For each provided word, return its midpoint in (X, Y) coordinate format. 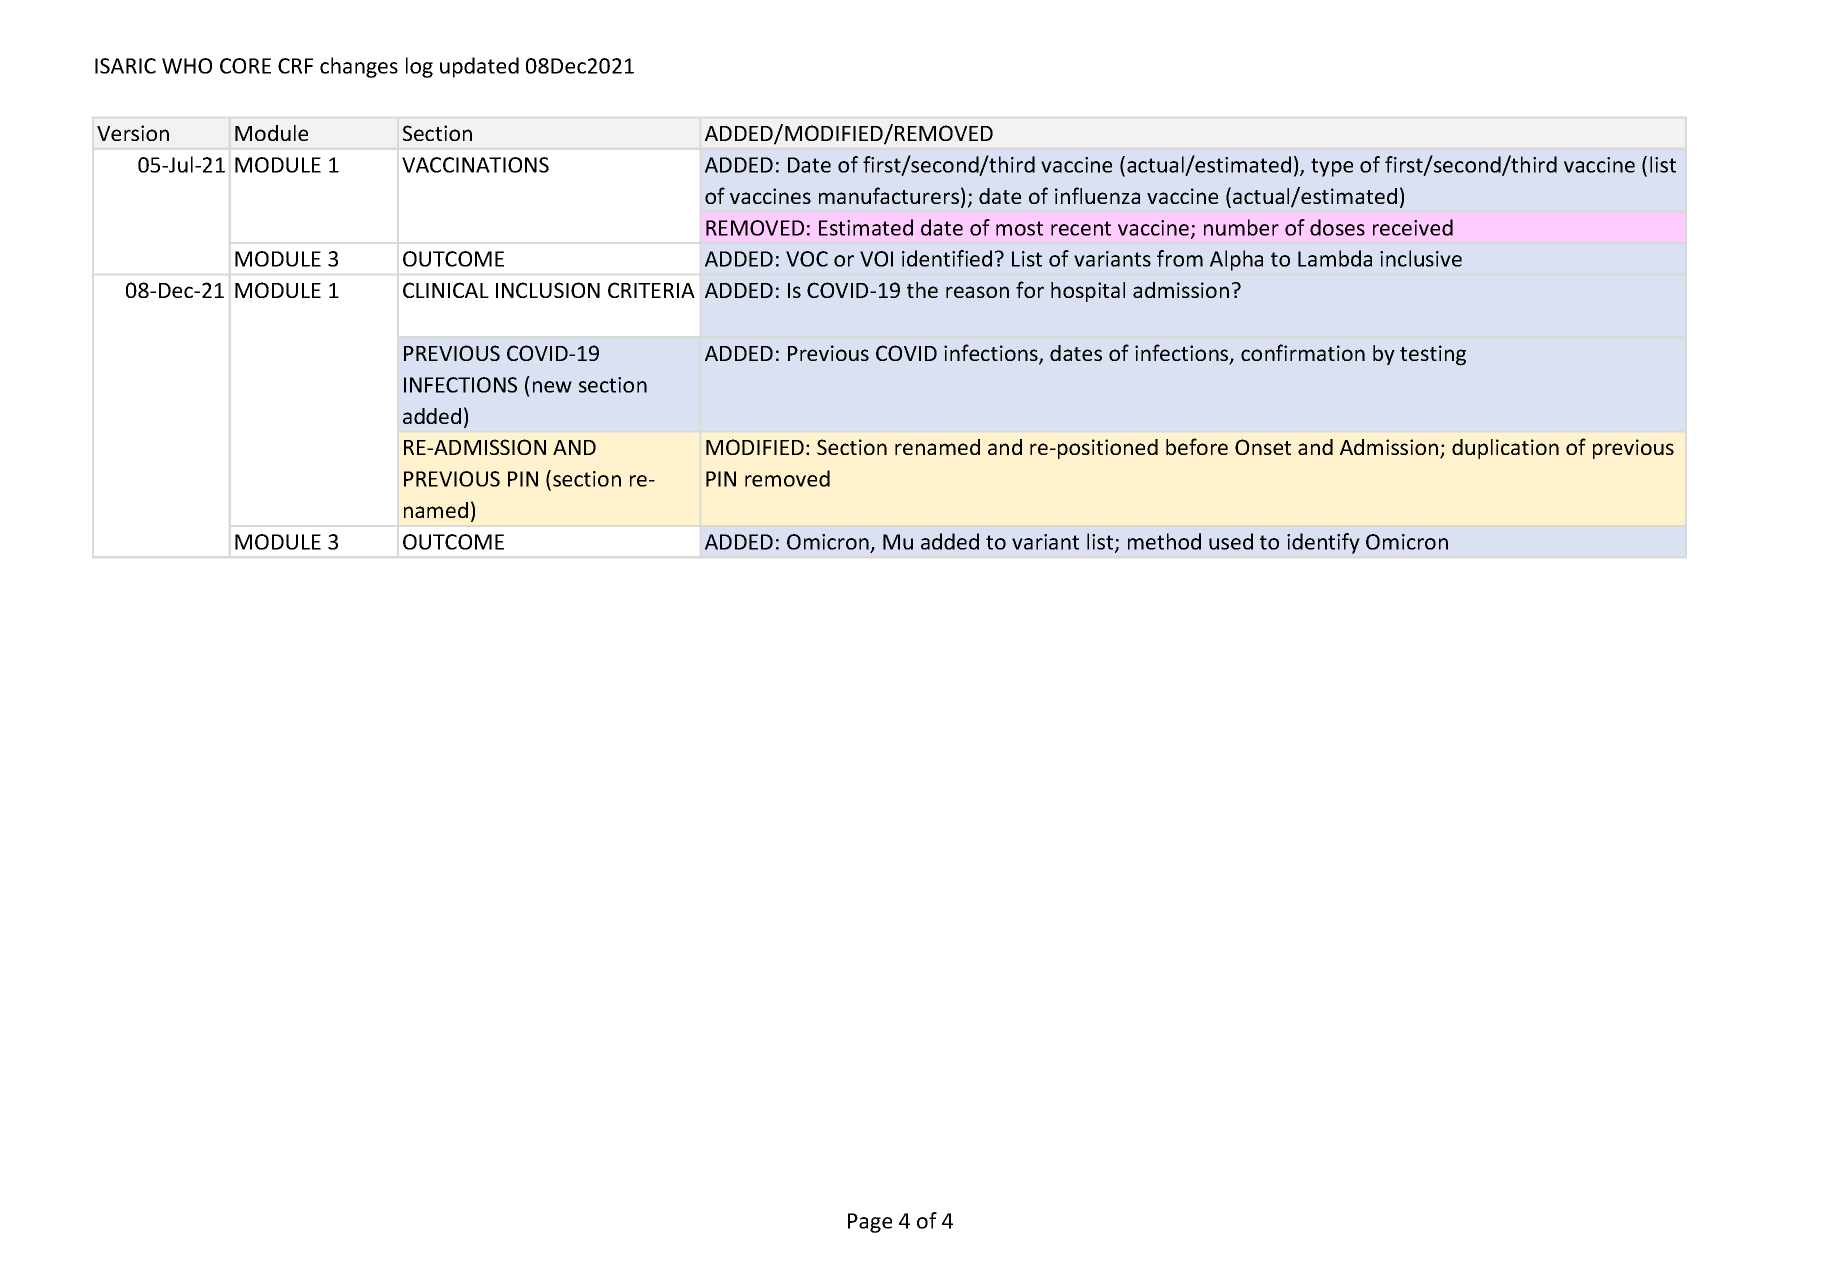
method (1164, 541)
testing (1433, 355)
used (1231, 541)
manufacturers (889, 195)
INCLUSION (548, 290)
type (1332, 167)
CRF (295, 66)
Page (870, 1223)
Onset (1263, 447)
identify (1323, 543)
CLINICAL (446, 290)
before (1197, 446)
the (922, 290)
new (552, 387)
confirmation (1303, 352)
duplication (1505, 449)
